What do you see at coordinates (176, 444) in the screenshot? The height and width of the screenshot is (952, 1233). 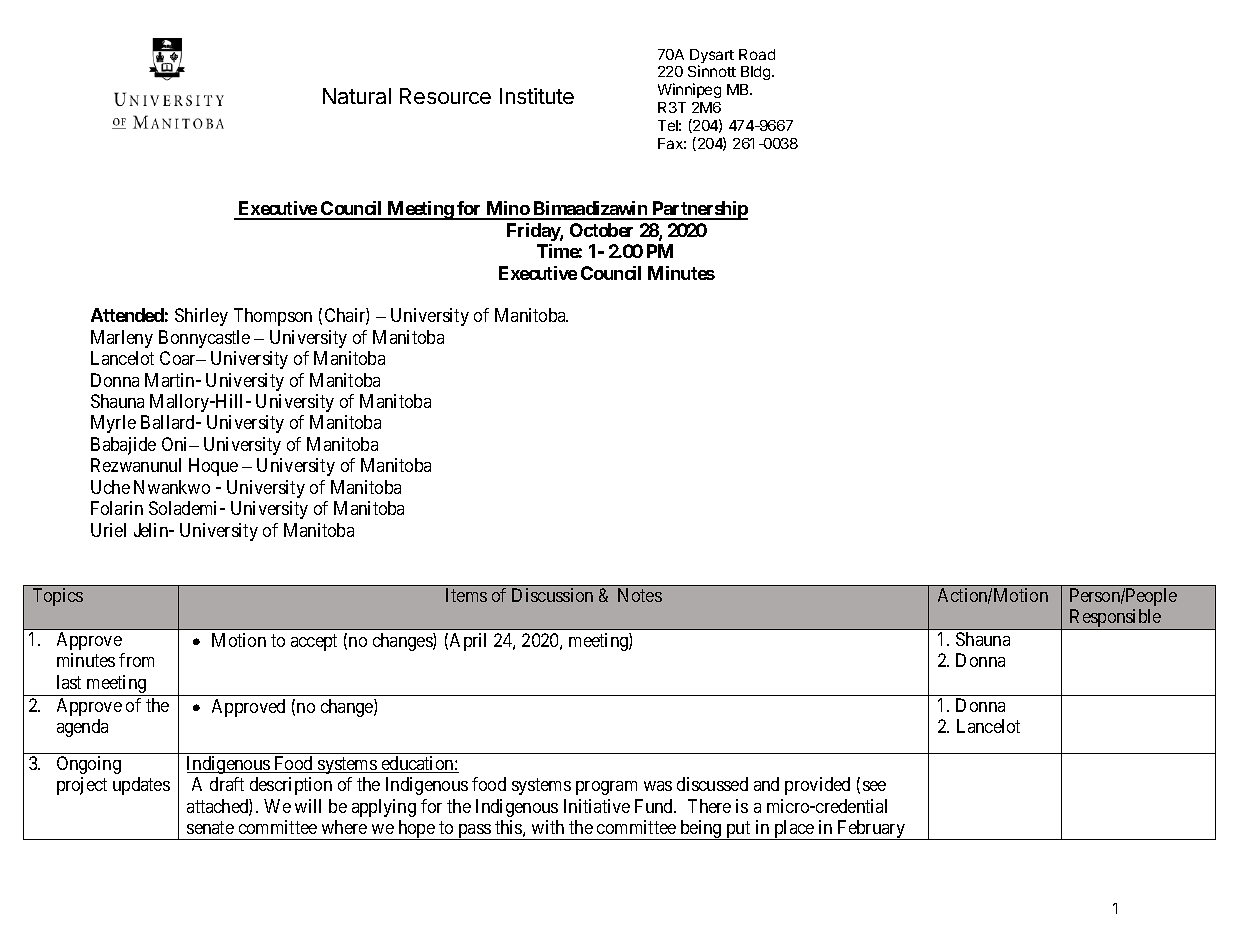 I see `Oni` at bounding box center [176, 444].
